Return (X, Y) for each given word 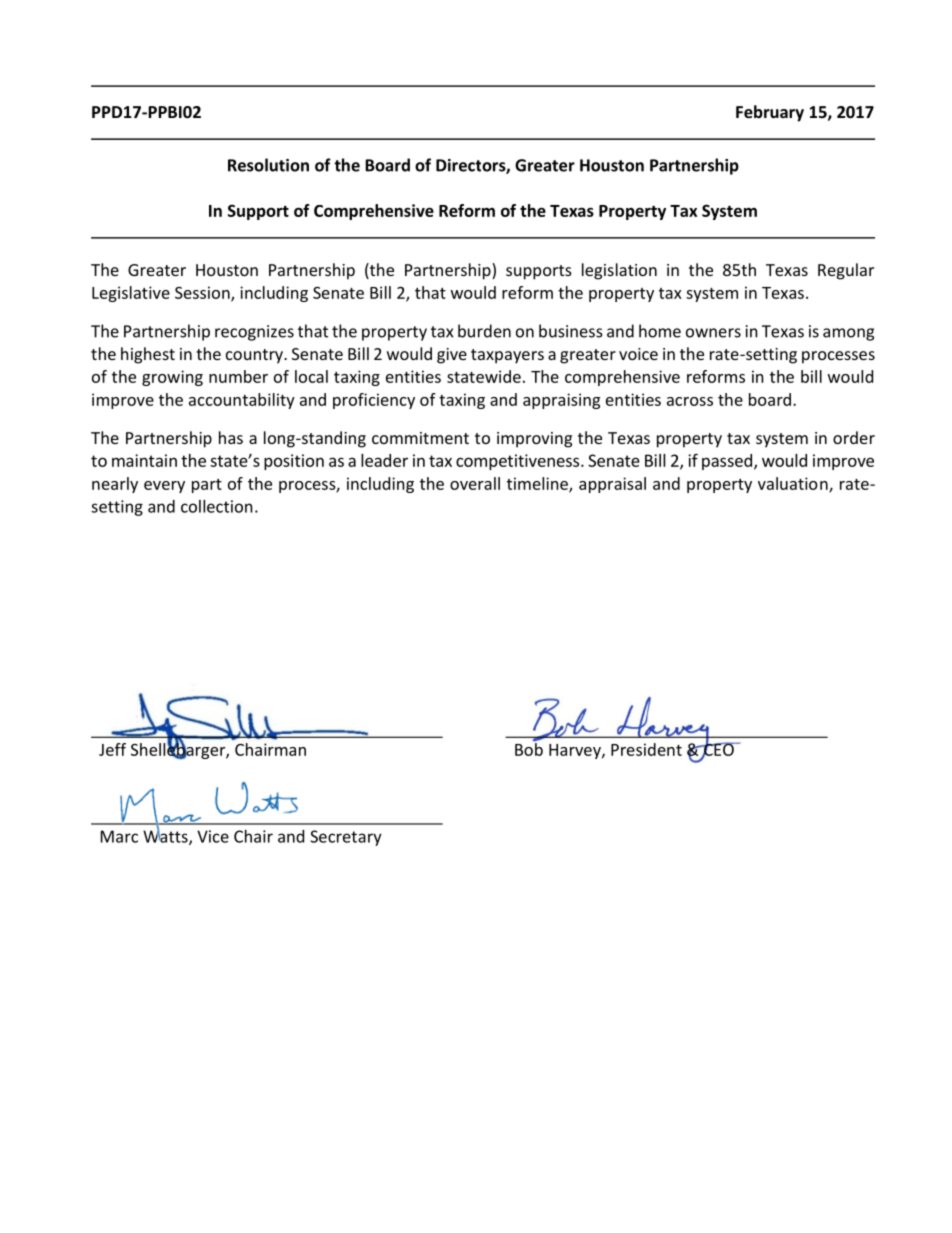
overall (475, 483)
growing (172, 378)
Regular (846, 271)
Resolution (268, 165)
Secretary (346, 838)
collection (217, 506)
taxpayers (507, 356)
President (646, 749)
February (770, 113)
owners (713, 333)
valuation (794, 484)
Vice (213, 836)
